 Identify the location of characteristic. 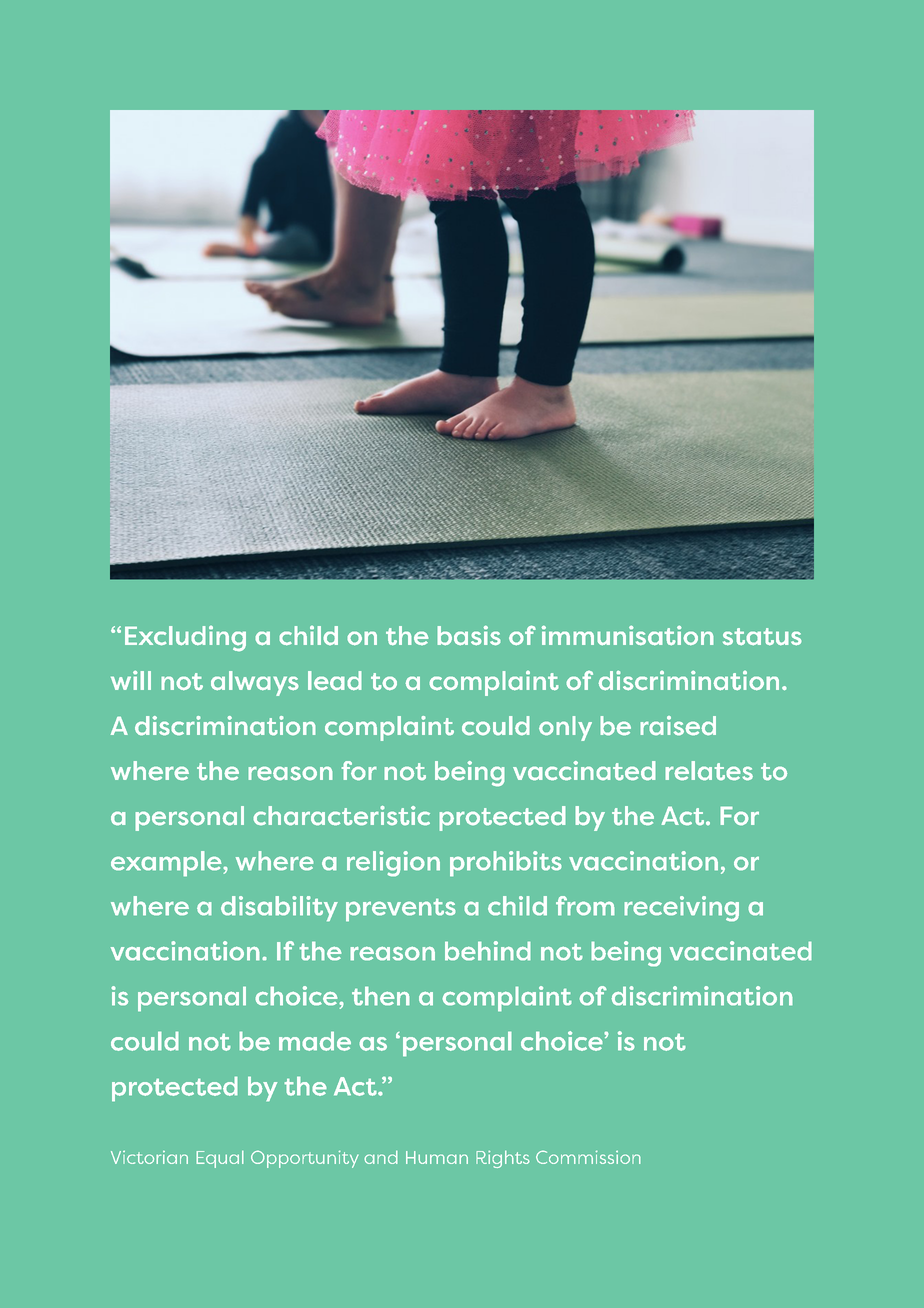
(341, 816).
